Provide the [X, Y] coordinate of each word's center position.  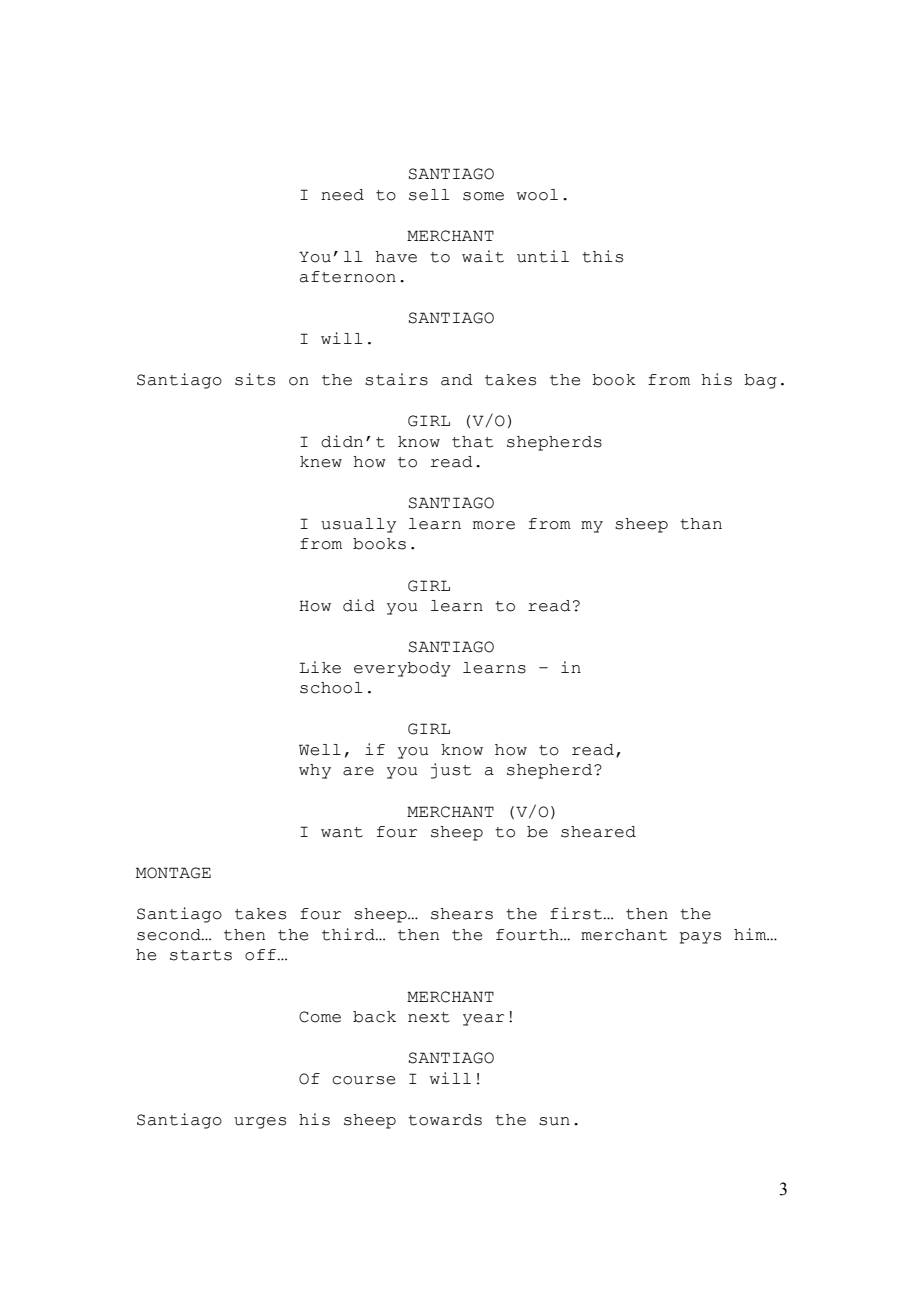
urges [260, 1123]
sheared [598, 832]
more [494, 525]
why [315, 771]
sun [554, 1121]
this [602, 256]
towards [445, 1120]
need [342, 195]
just [451, 771]
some [483, 196]
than [701, 524]
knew [321, 462]
